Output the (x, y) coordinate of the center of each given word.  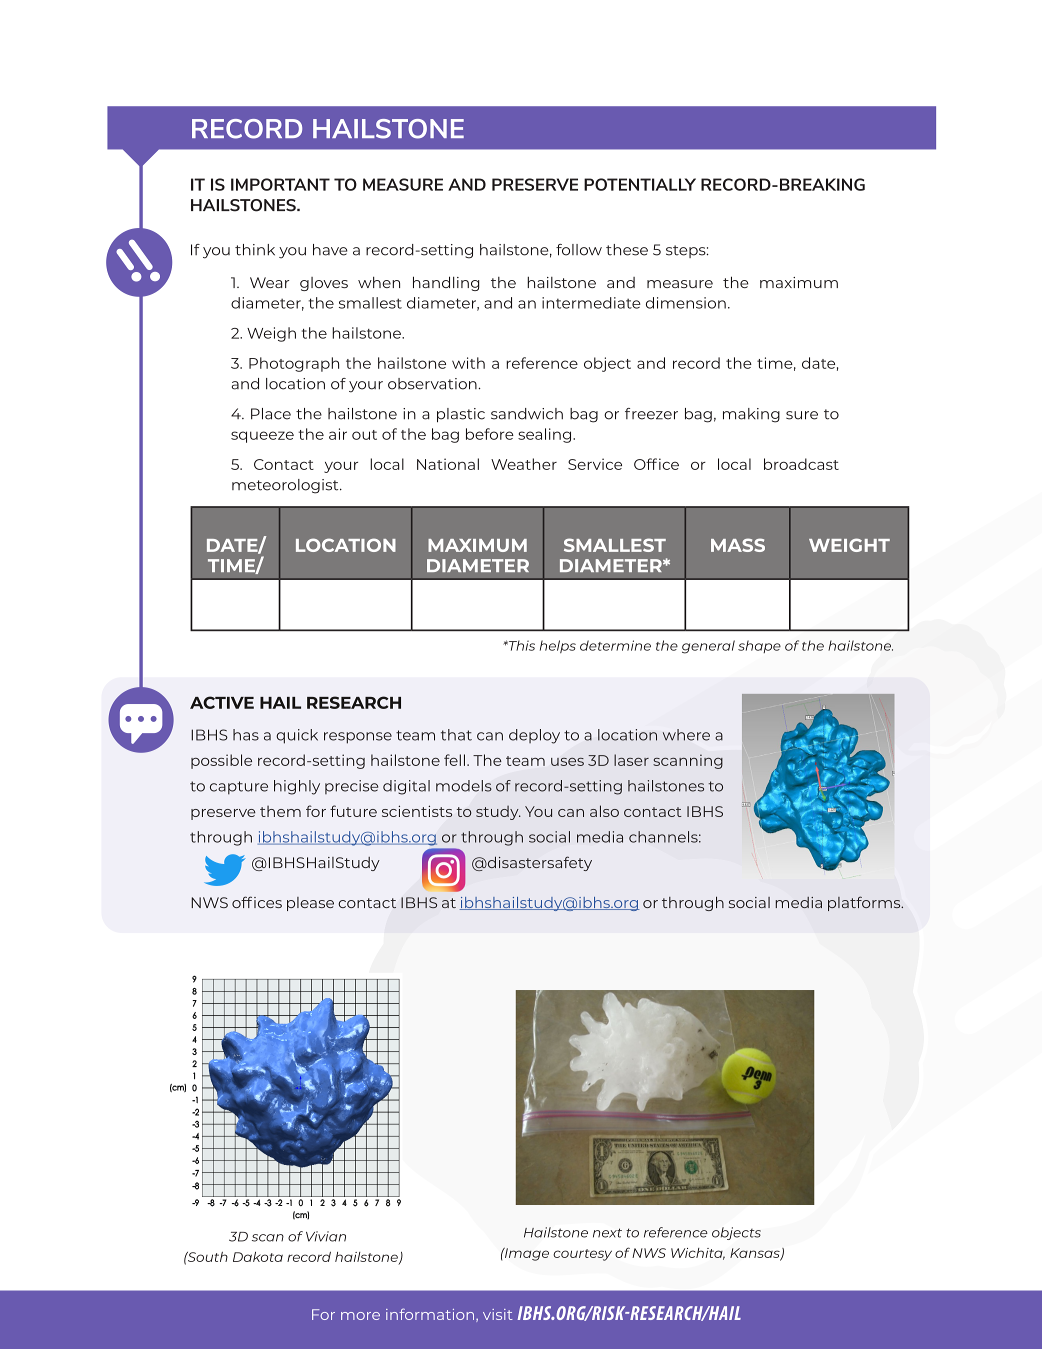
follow (579, 250)
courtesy (582, 1255)
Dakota (258, 1257)
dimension (686, 303)
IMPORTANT (280, 184)
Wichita (698, 1254)
